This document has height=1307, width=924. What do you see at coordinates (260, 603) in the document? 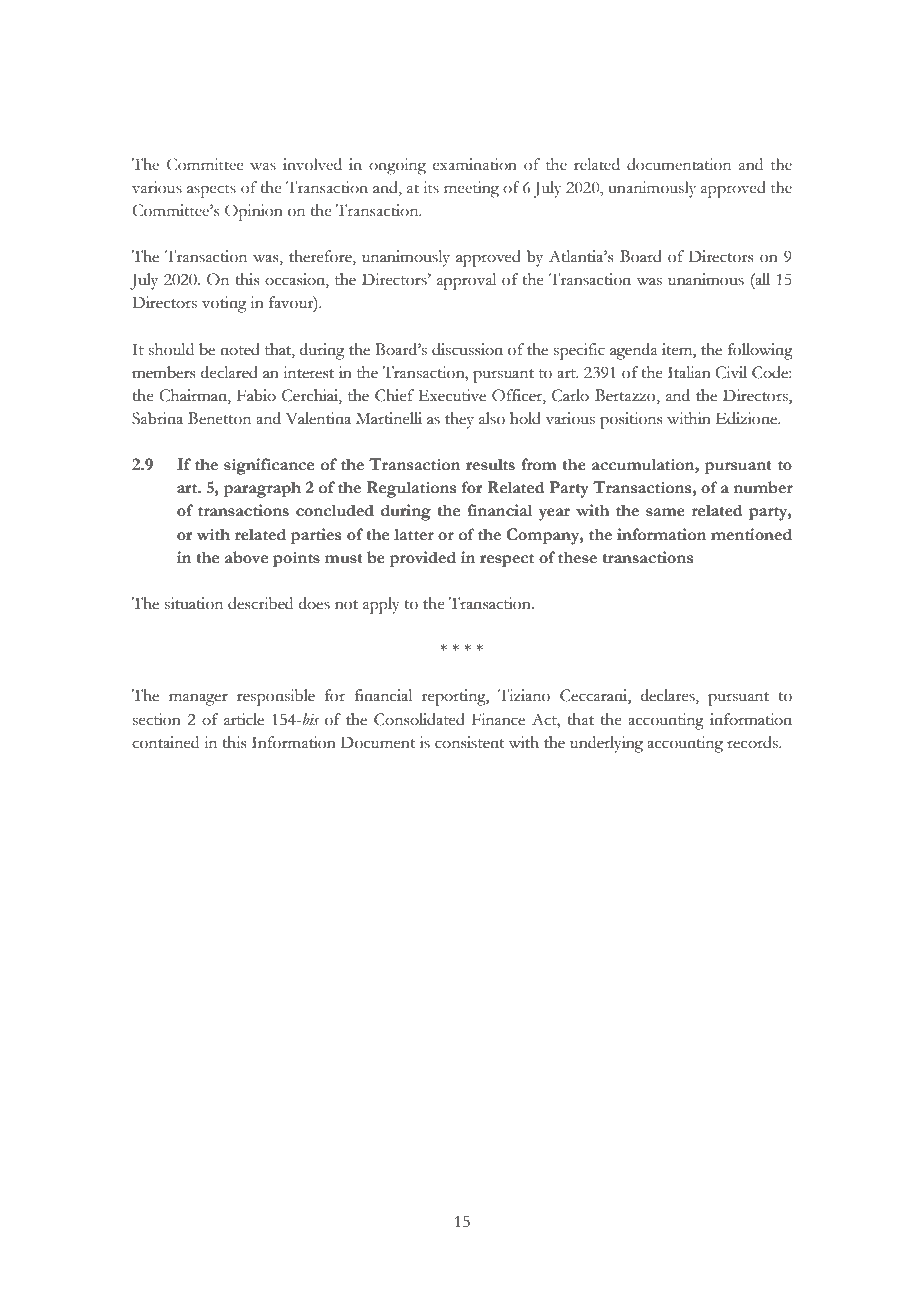
I see `described` at bounding box center [260, 603].
